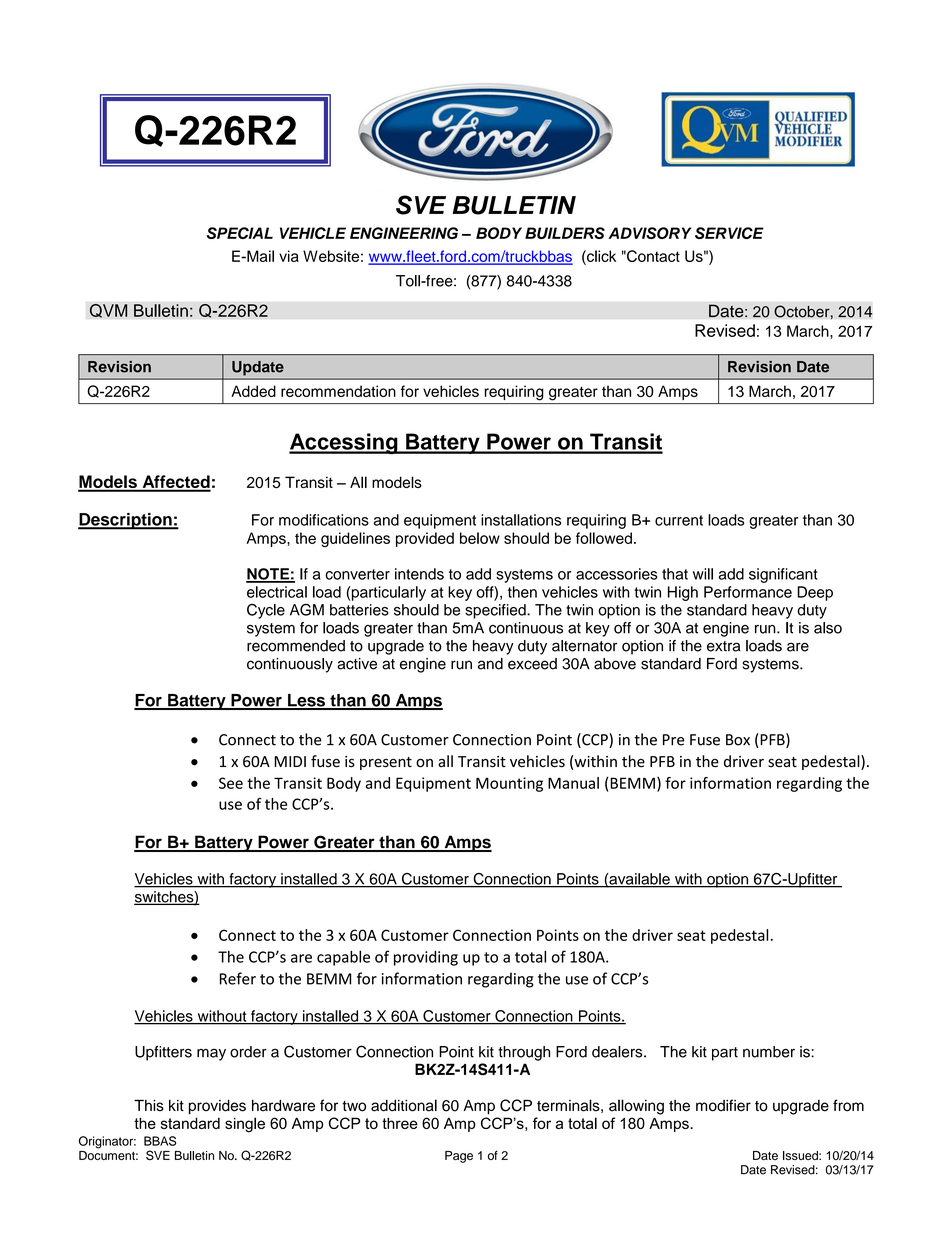  What do you see at coordinates (480, 538) in the screenshot?
I see `below` at bounding box center [480, 538].
